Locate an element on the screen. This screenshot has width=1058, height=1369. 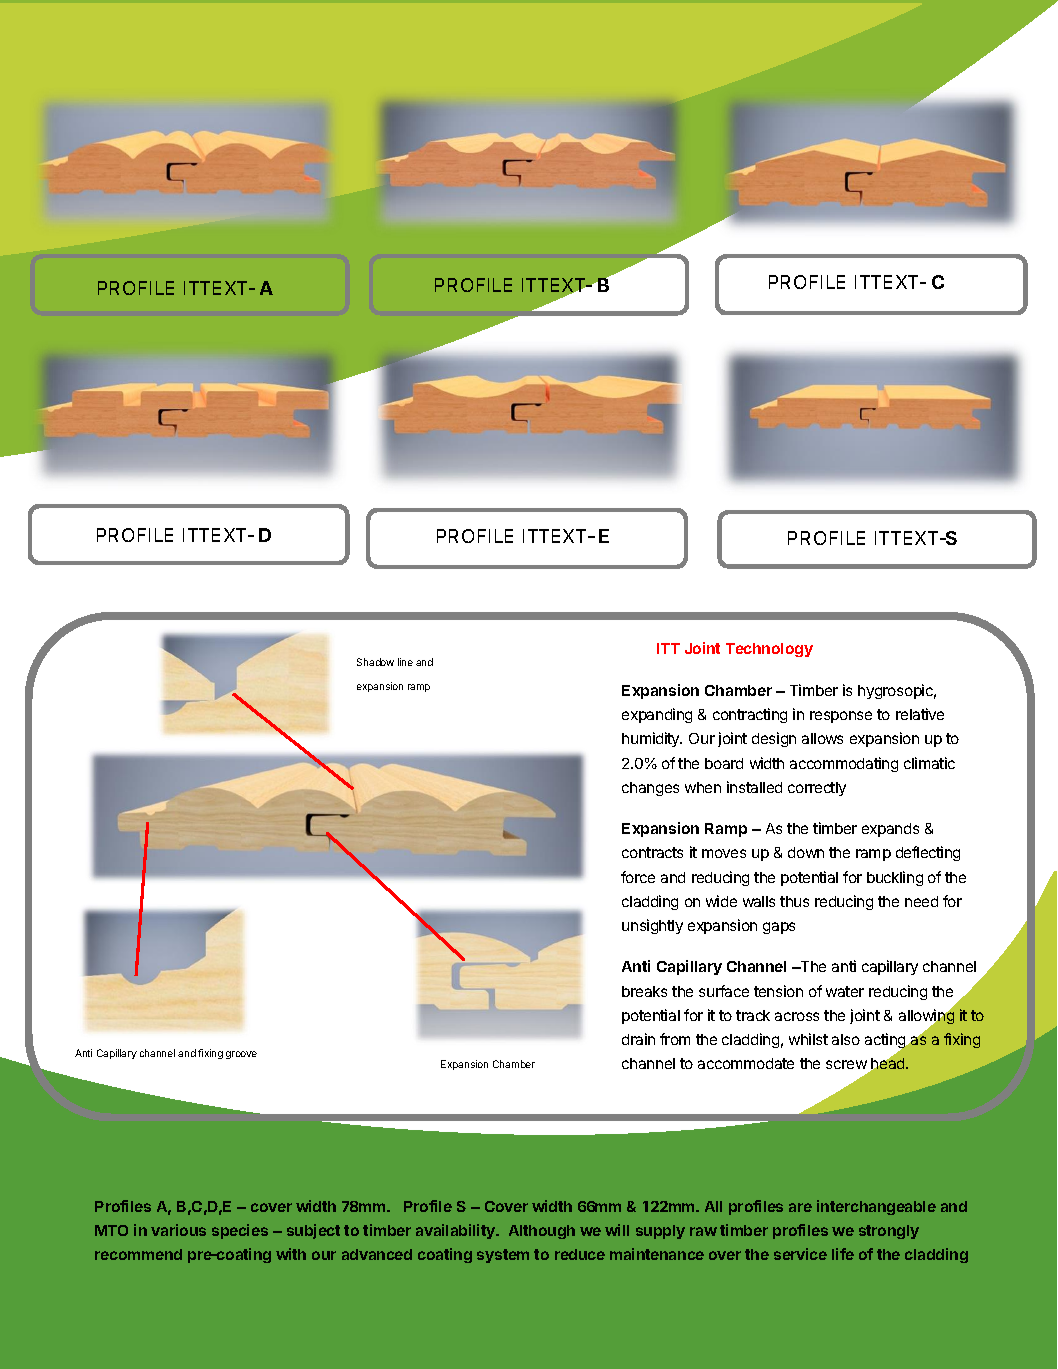
Shadow is located at coordinates (375, 662).
